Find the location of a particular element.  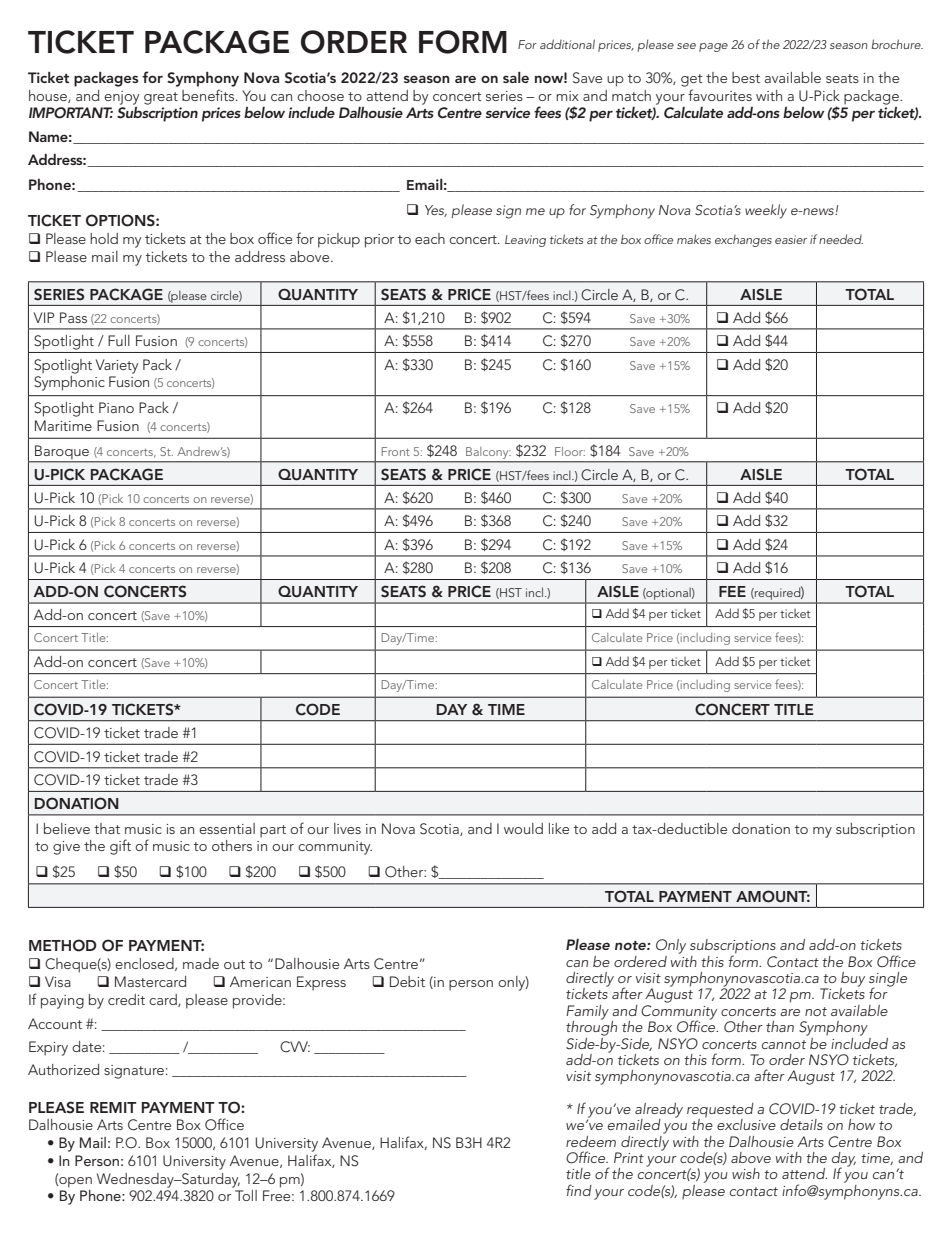

wish is located at coordinates (746, 1173).
